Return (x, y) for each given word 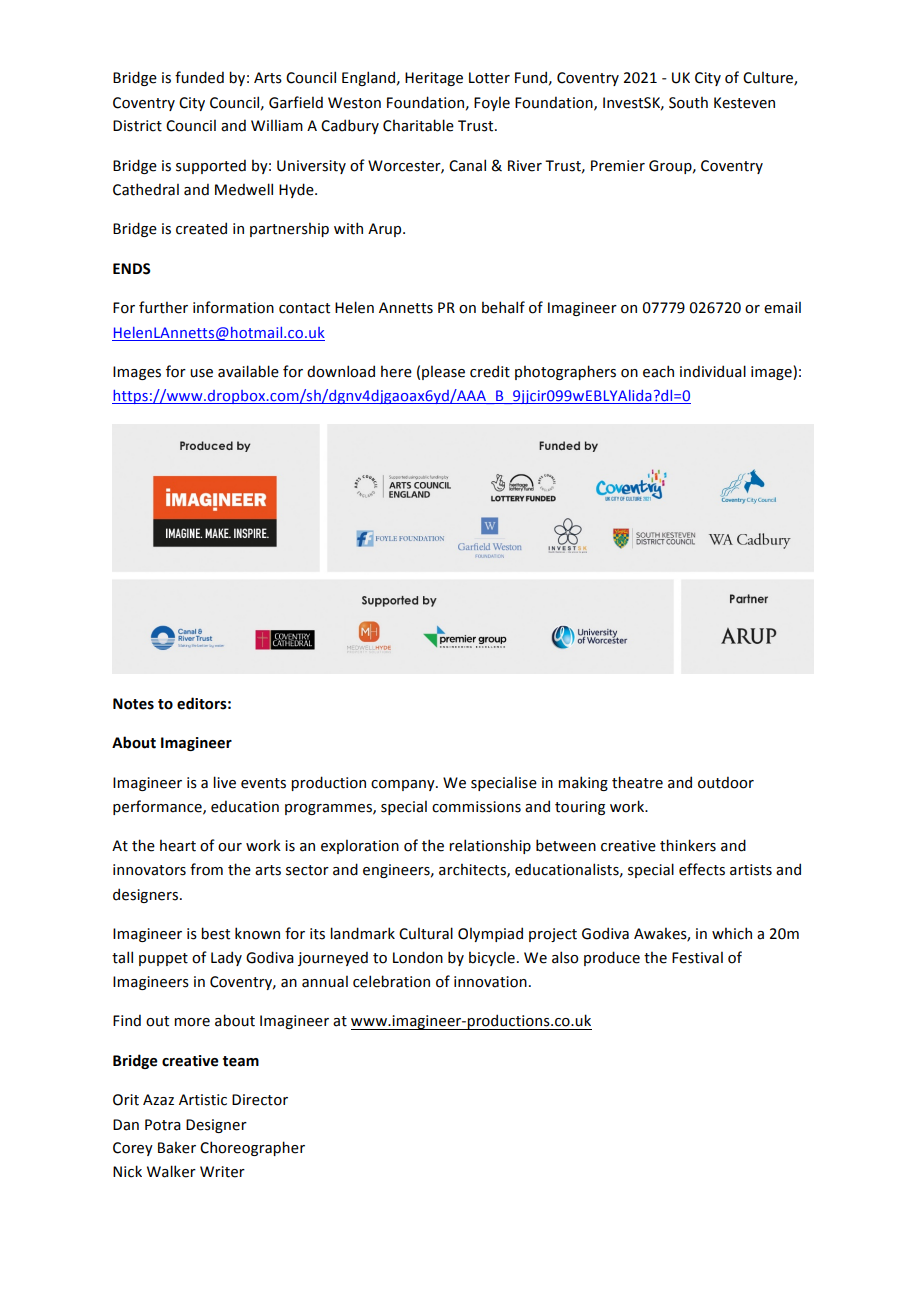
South (688, 102)
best (215, 933)
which (732, 933)
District (137, 126)
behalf (503, 307)
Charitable (418, 125)
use (201, 373)
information (233, 307)
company (404, 785)
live (224, 782)
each (658, 371)
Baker (177, 1147)
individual (713, 371)
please (443, 372)
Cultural (426, 933)
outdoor (726, 782)
